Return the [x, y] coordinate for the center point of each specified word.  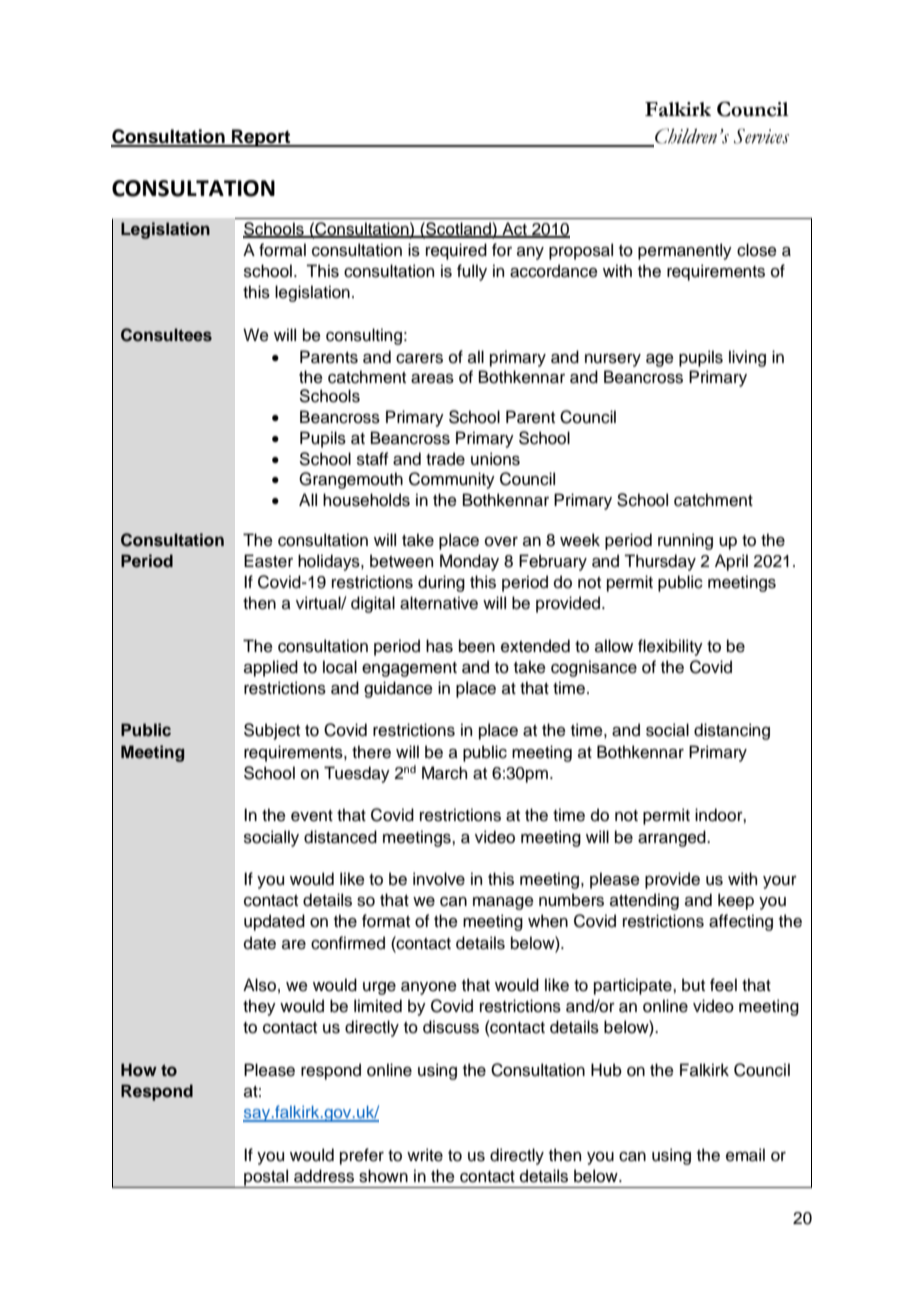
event [312, 816]
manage [503, 903]
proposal [581, 251]
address [324, 1176]
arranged [673, 838]
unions [495, 459]
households [366, 500]
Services [761, 136]
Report [261, 138]
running [685, 541]
